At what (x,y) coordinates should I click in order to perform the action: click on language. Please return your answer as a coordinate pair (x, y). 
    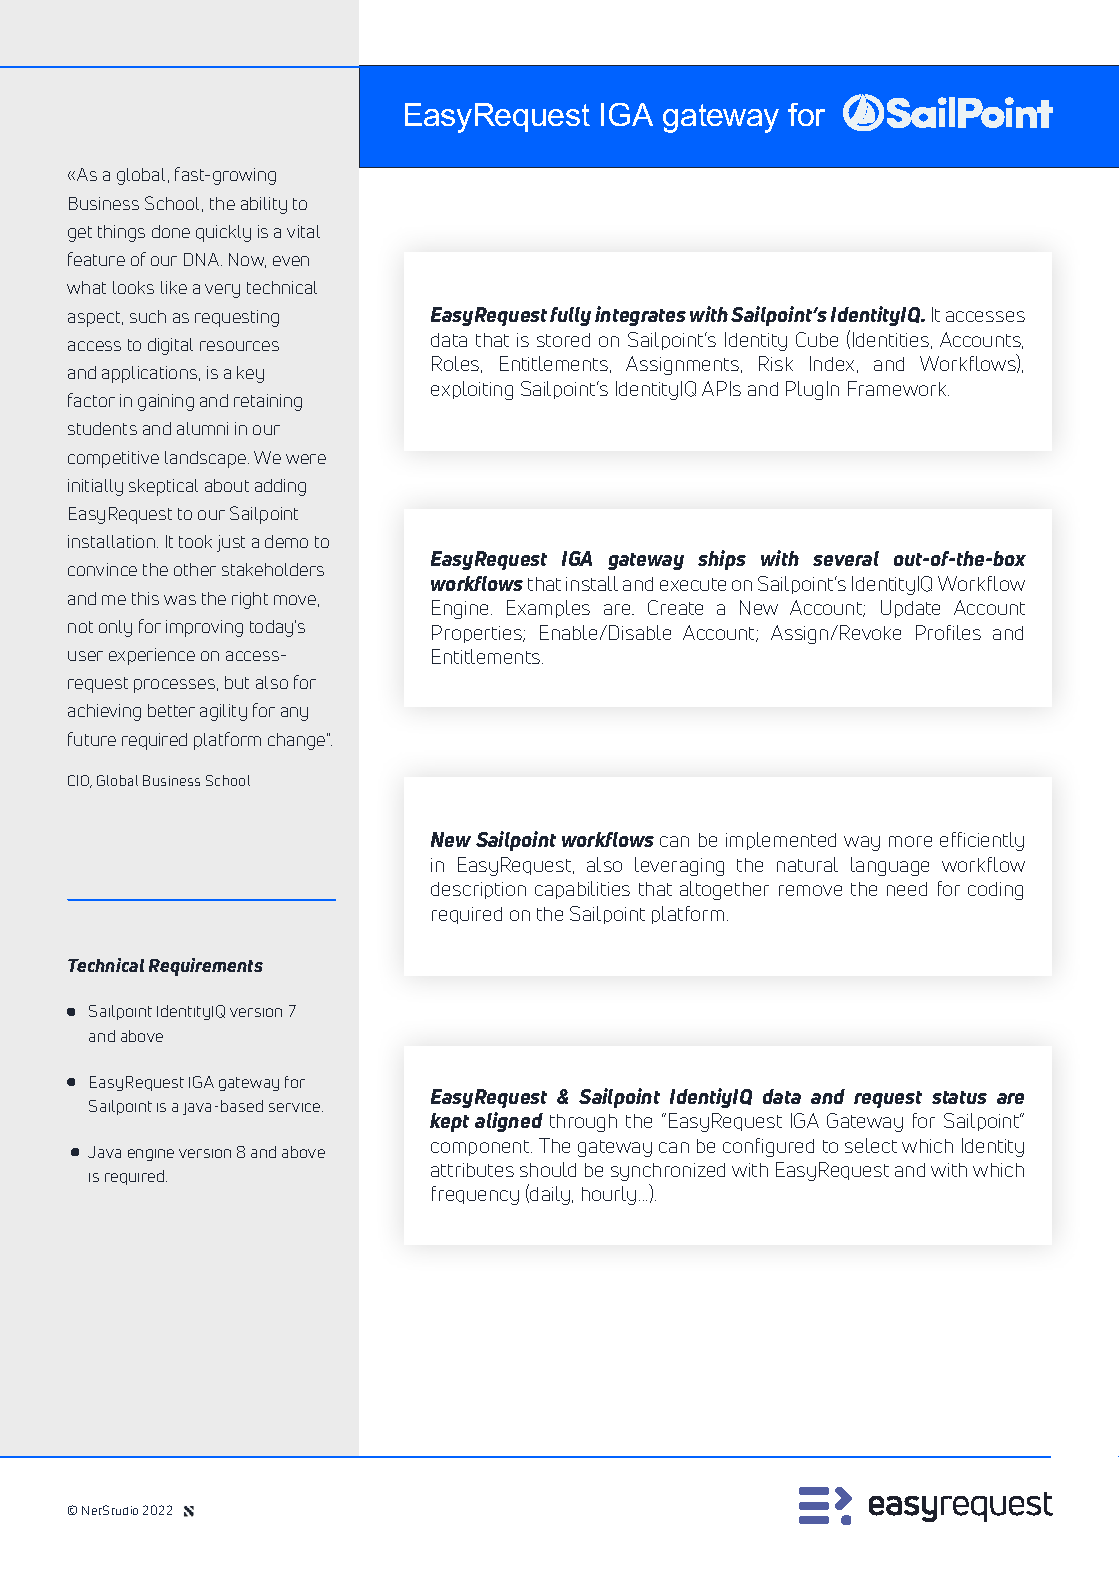
    Looking at the image, I should click on (890, 866).
